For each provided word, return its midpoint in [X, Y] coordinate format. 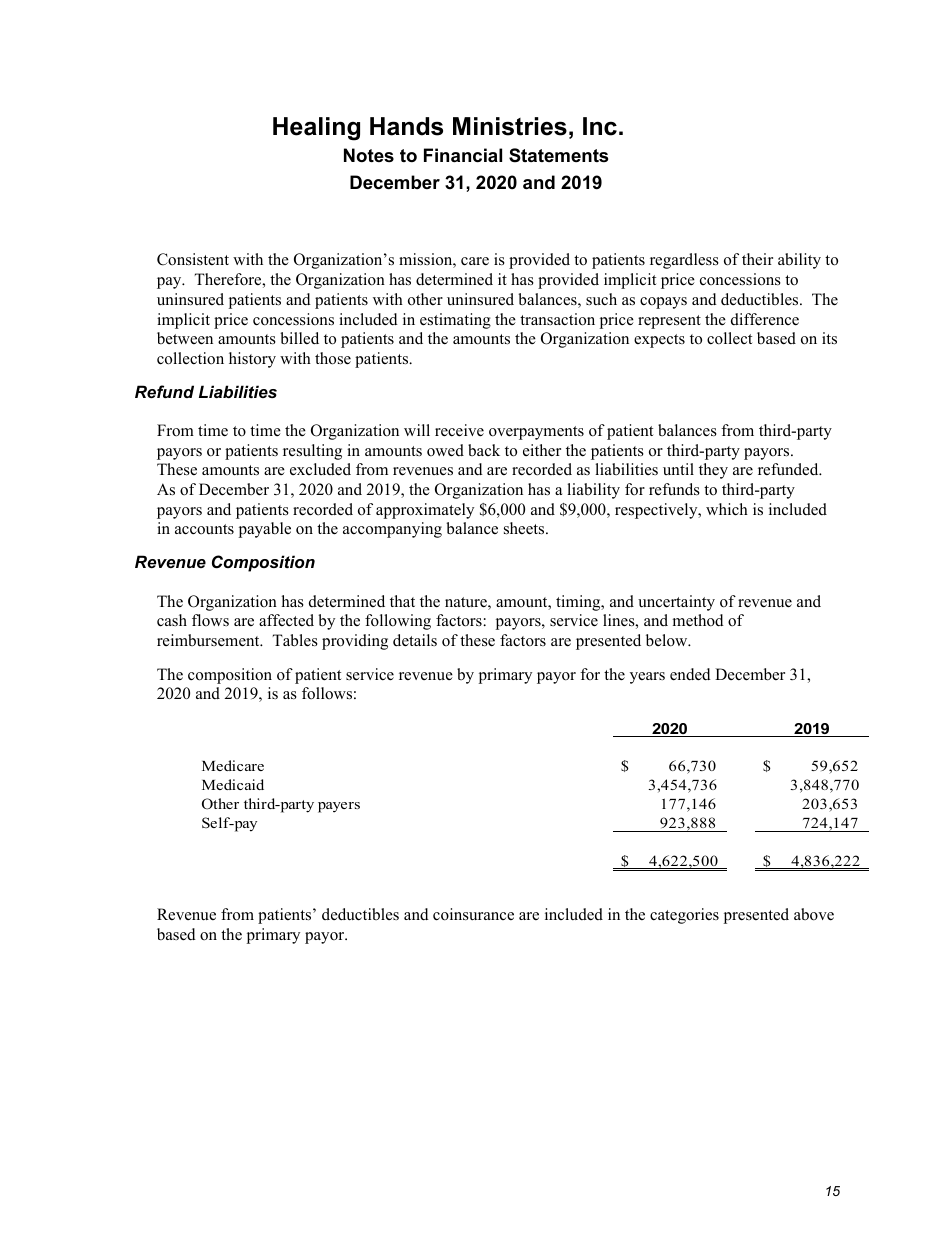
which [727, 509]
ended [690, 674]
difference [765, 319]
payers [339, 807]
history [252, 360]
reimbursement [209, 640]
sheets [525, 528]
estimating [455, 321]
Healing [316, 129]
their [757, 259]
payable [265, 530]
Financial [463, 155]
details [415, 640]
